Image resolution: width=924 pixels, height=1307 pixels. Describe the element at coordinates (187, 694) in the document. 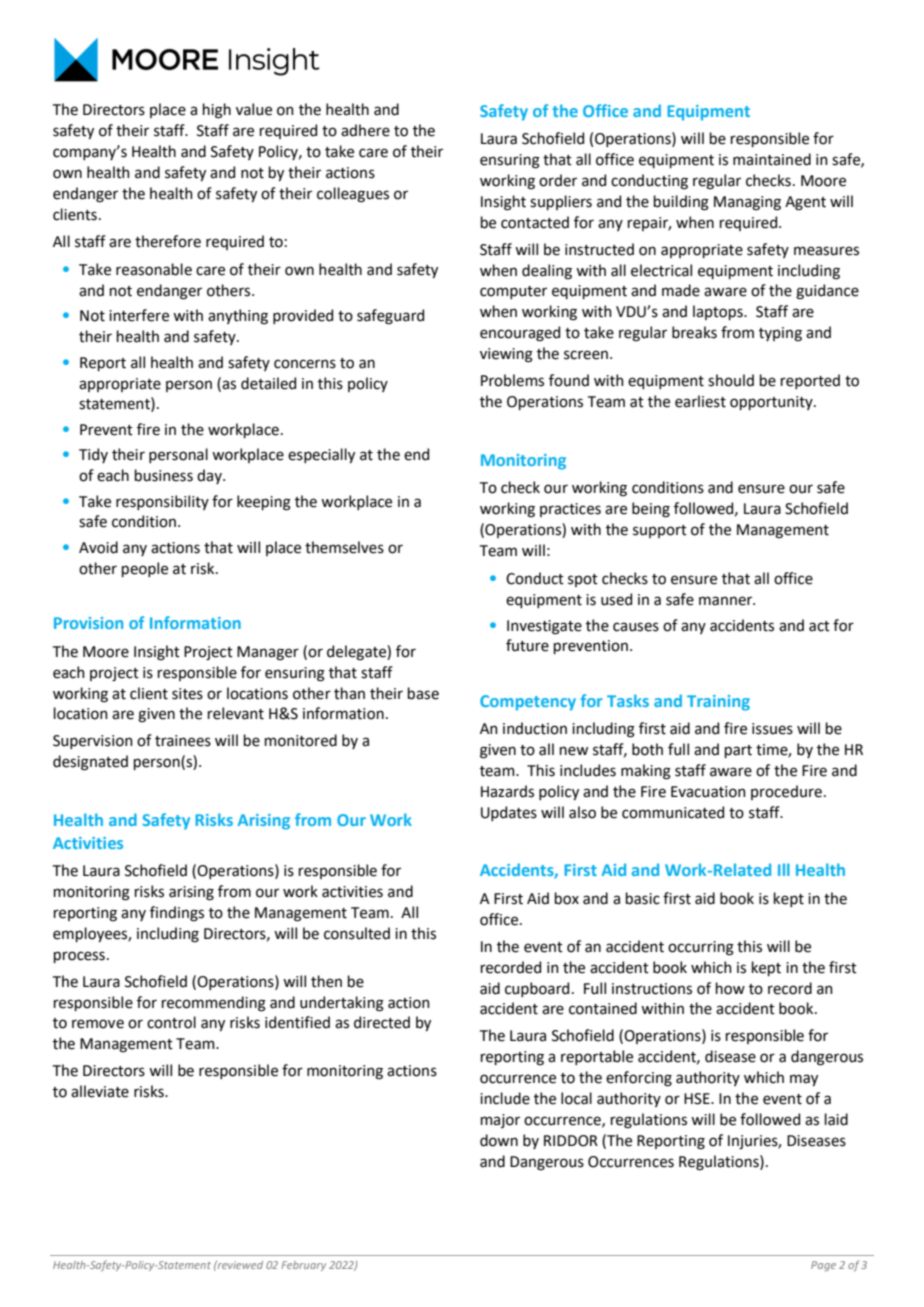

I see `sites` at that location.
